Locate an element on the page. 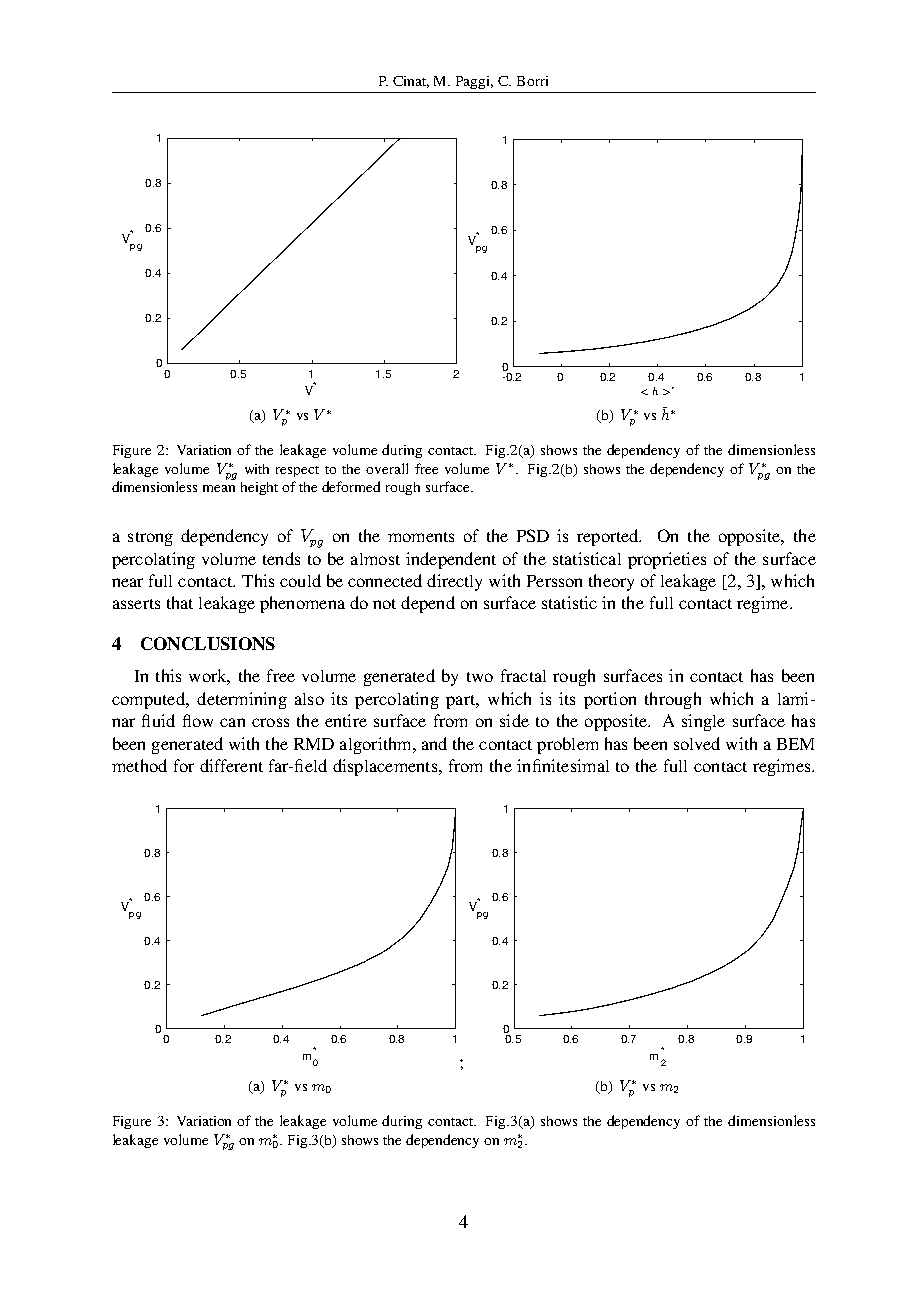 The height and width of the page is (1308, 924). theory is located at coordinates (611, 582).
